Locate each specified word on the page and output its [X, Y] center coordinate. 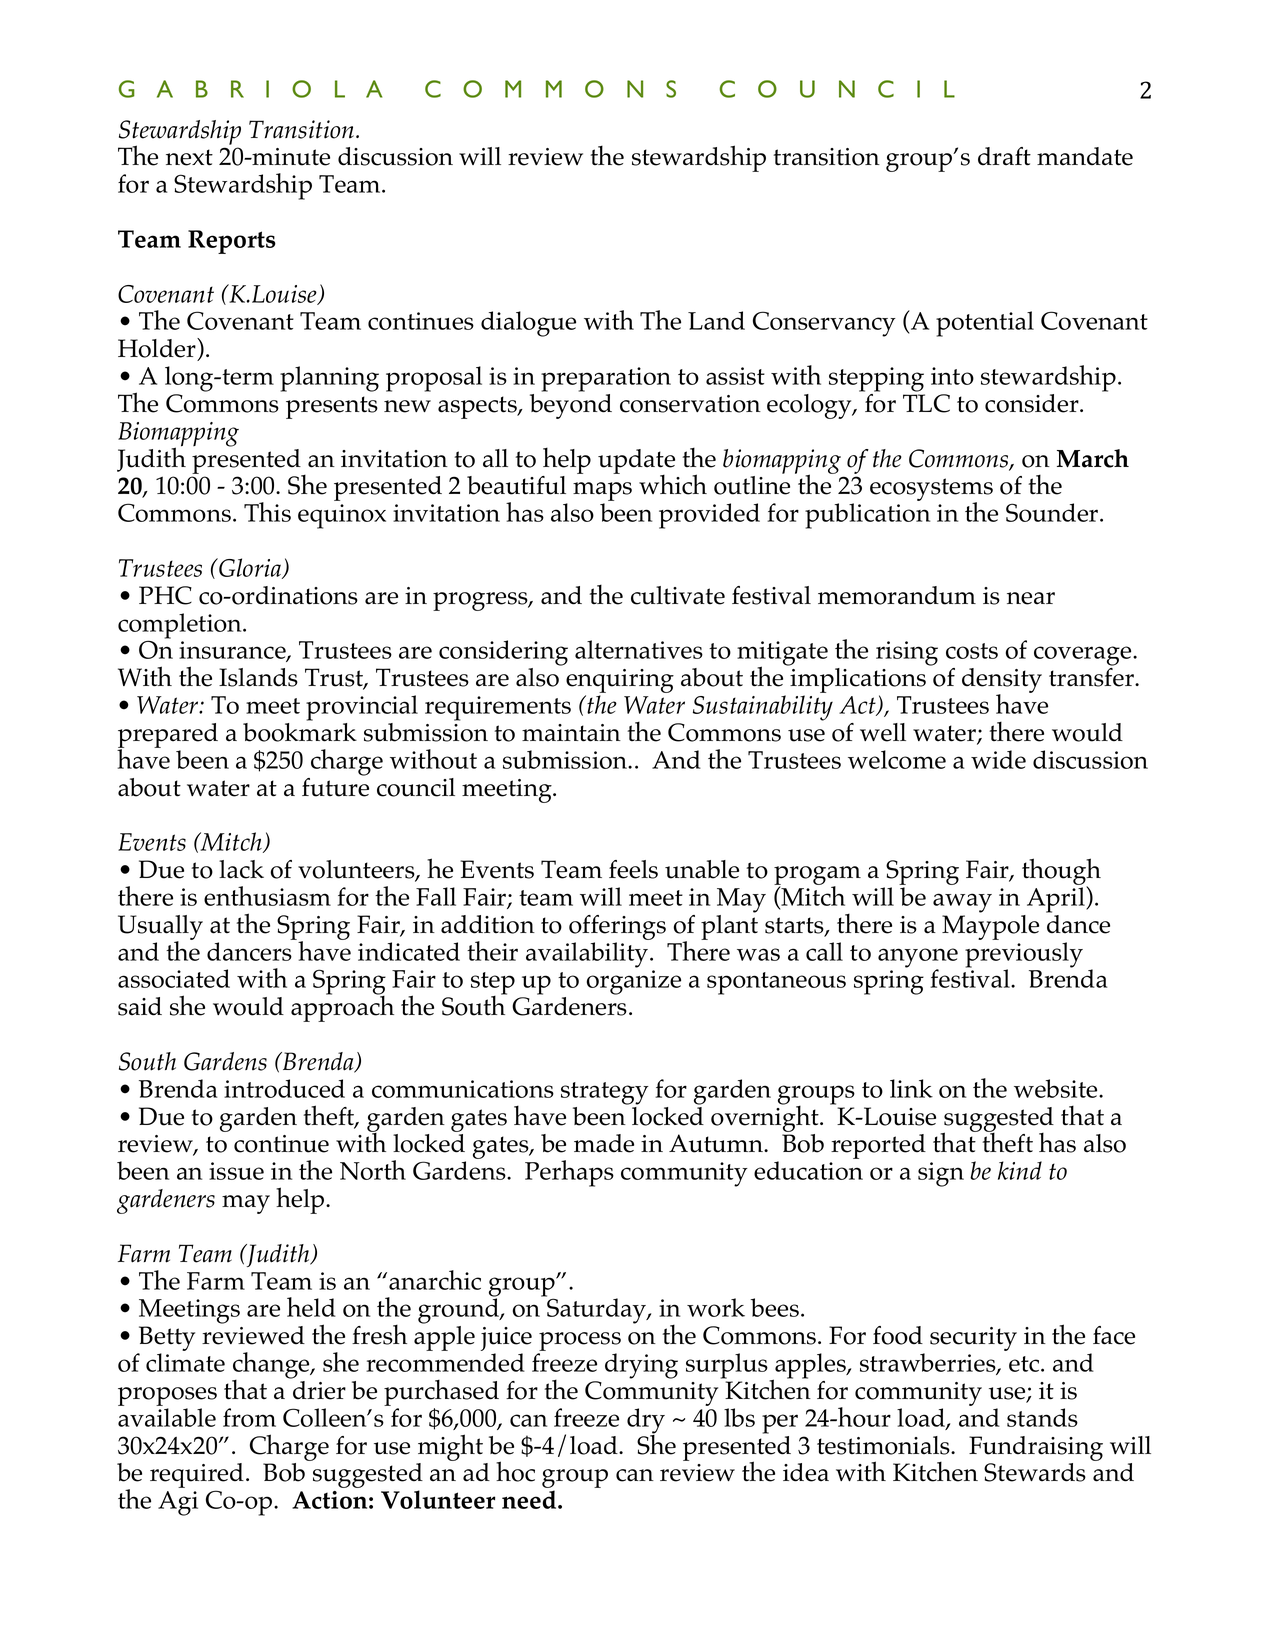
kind [1020, 1170]
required [197, 1477]
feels [633, 869]
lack [241, 869]
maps [602, 493]
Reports [232, 242]
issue [236, 1171]
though [1061, 873]
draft [1004, 156]
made [604, 1143]
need [530, 1499]
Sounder [1053, 512]
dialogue [528, 324]
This [267, 512]
